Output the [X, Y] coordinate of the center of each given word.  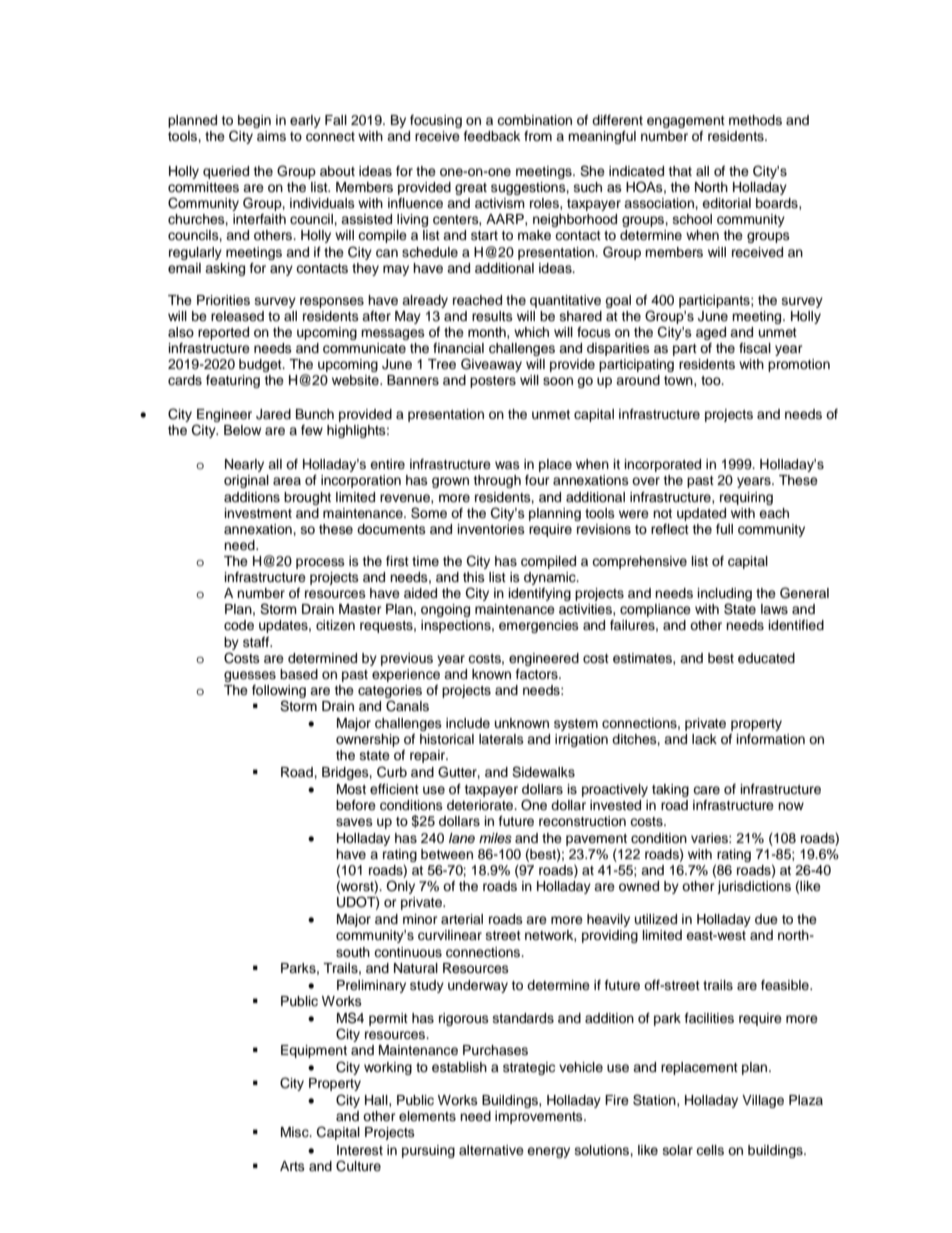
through [497, 481]
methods [755, 120]
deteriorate [481, 805]
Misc [296, 1132]
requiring [746, 498]
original [246, 481]
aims [271, 136]
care [706, 790]
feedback [492, 136]
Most [351, 789]
